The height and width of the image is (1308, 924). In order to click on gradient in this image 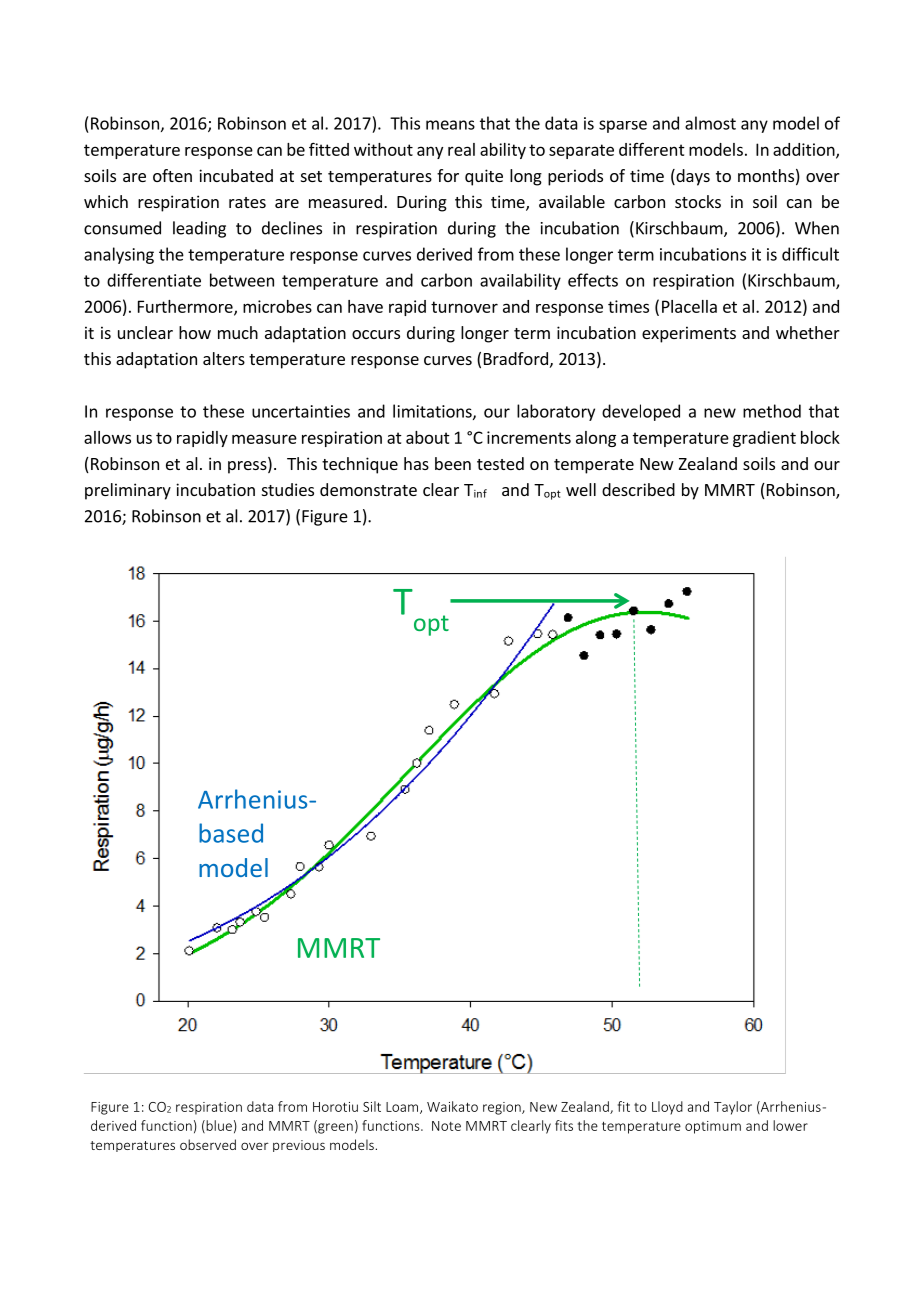, I will do `click(764, 439)`.
